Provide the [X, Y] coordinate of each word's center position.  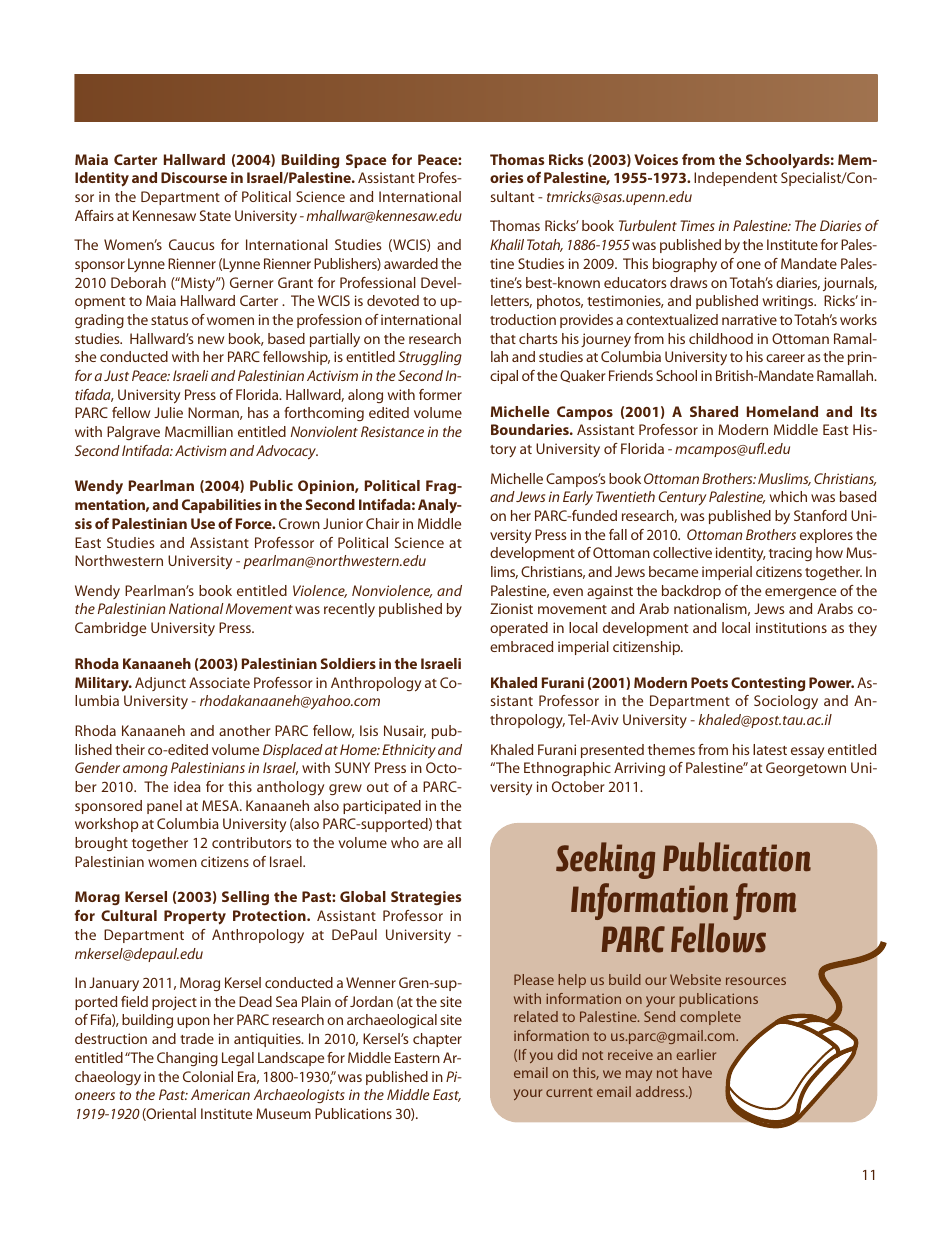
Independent [735, 179]
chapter [437, 1040]
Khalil [507, 244]
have [697, 1072]
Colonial [208, 1076]
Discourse [194, 177]
